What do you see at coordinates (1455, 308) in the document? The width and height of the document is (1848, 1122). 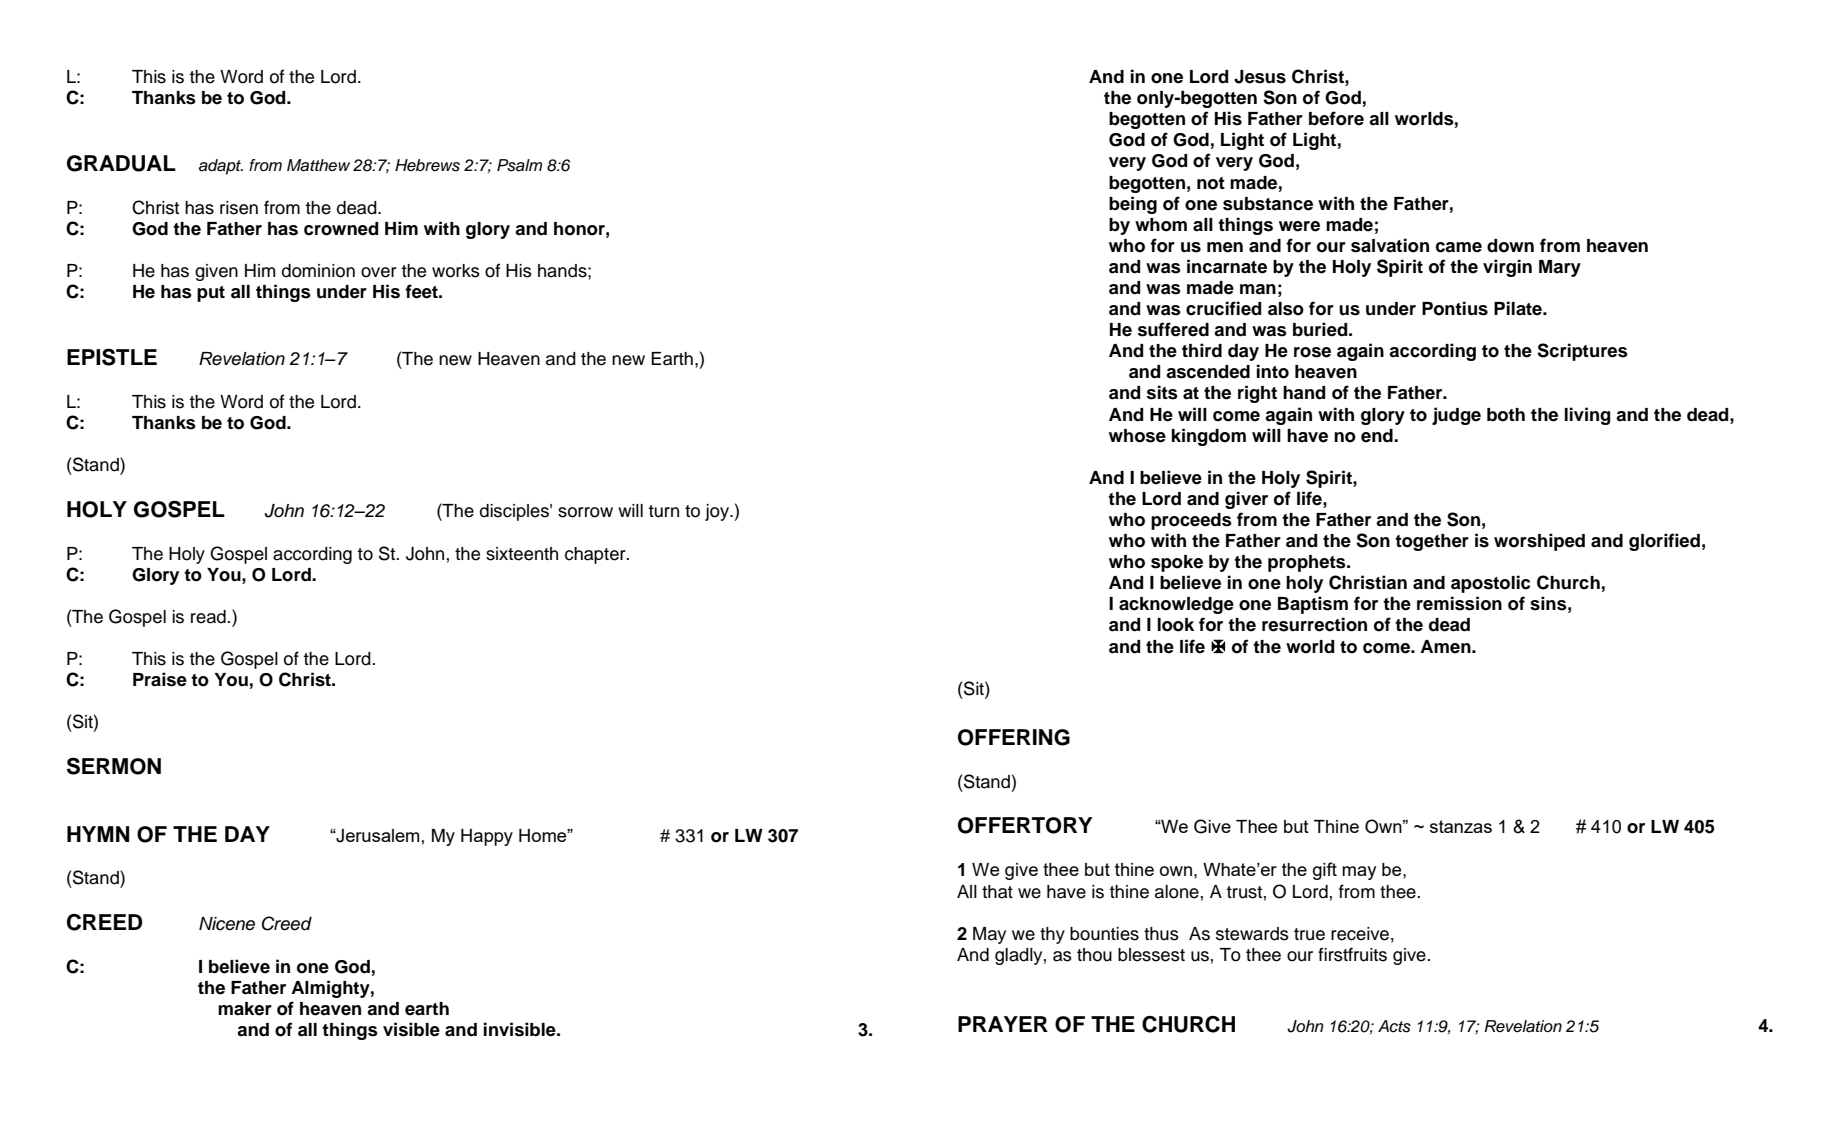 I see `Pontius` at bounding box center [1455, 308].
